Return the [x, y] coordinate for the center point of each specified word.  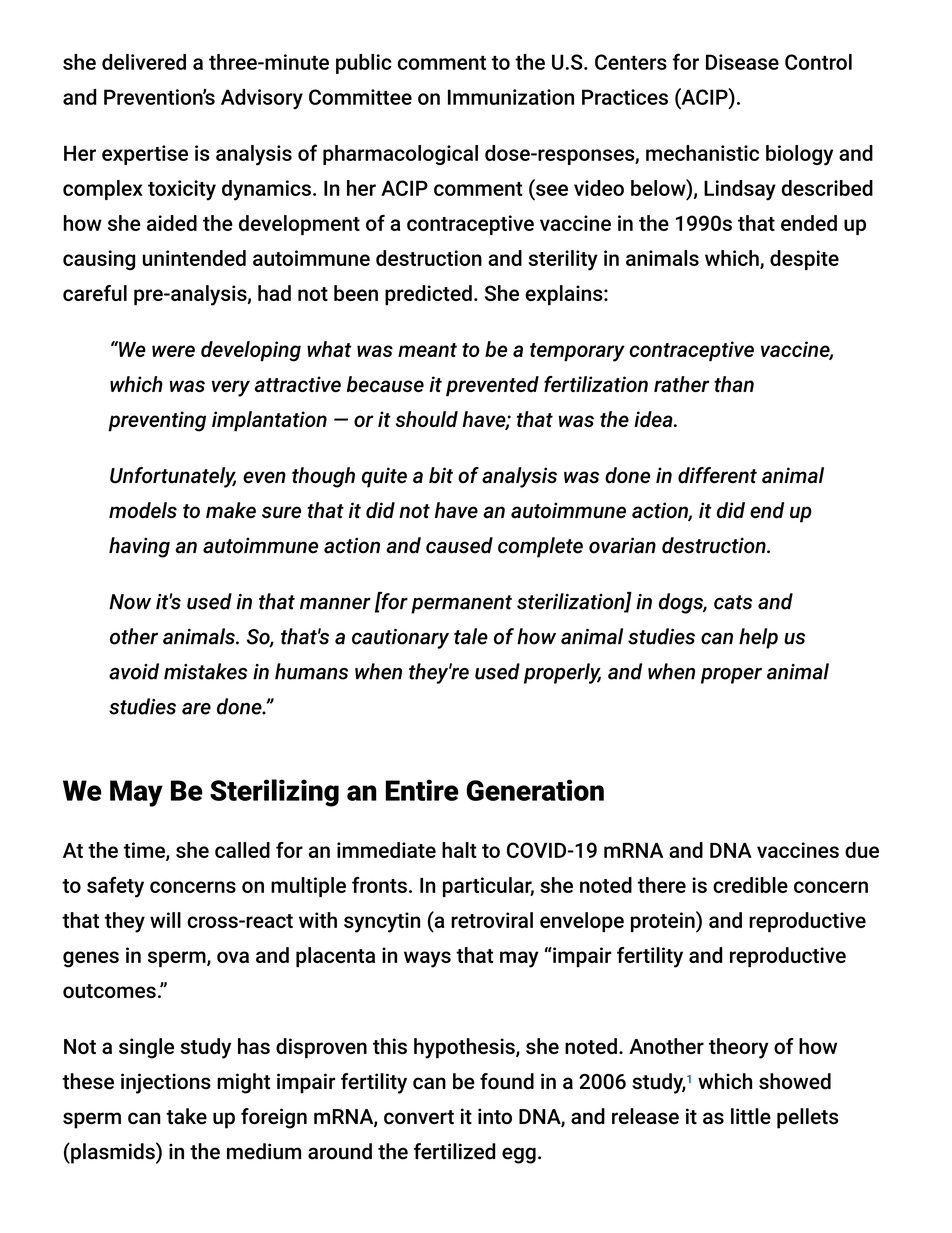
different [717, 475]
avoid [134, 671]
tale [471, 636]
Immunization [511, 97]
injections [166, 1083]
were [173, 351]
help [758, 638]
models [143, 510]
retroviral [492, 920]
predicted [428, 295]
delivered [144, 62]
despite [804, 260]
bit [441, 475]
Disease [742, 62]
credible [750, 885]
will [165, 920]
